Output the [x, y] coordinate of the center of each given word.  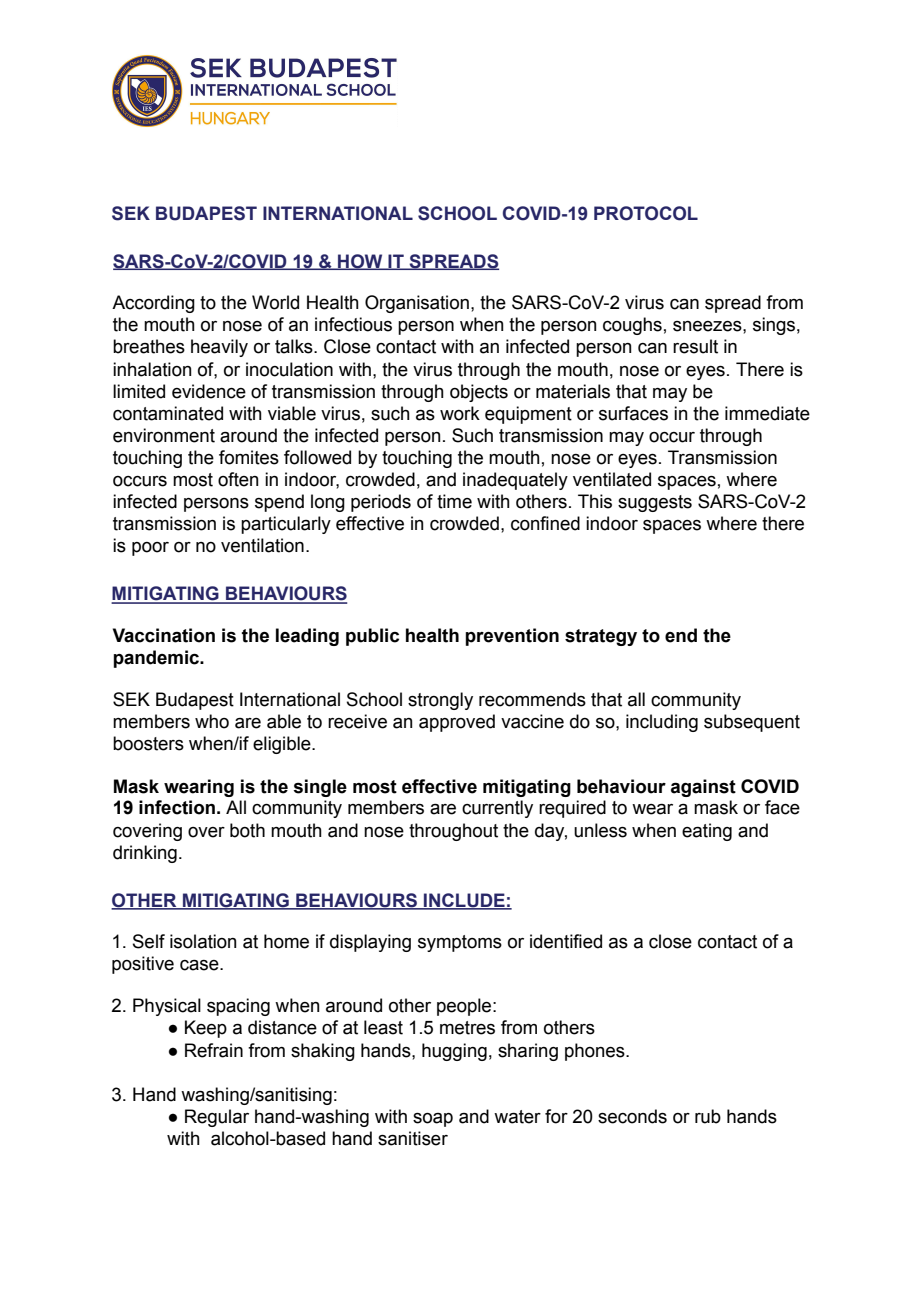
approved [457, 723]
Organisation [417, 304]
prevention [512, 637]
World [275, 302]
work [460, 413]
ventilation [262, 545]
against [703, 788]
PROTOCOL [646, 213]
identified [566, 941]
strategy [601, 637]
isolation [203, 941]
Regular [217, 1118]
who [212, 721]
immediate [767, 413]
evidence [209, 391]
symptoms [460, 943]
